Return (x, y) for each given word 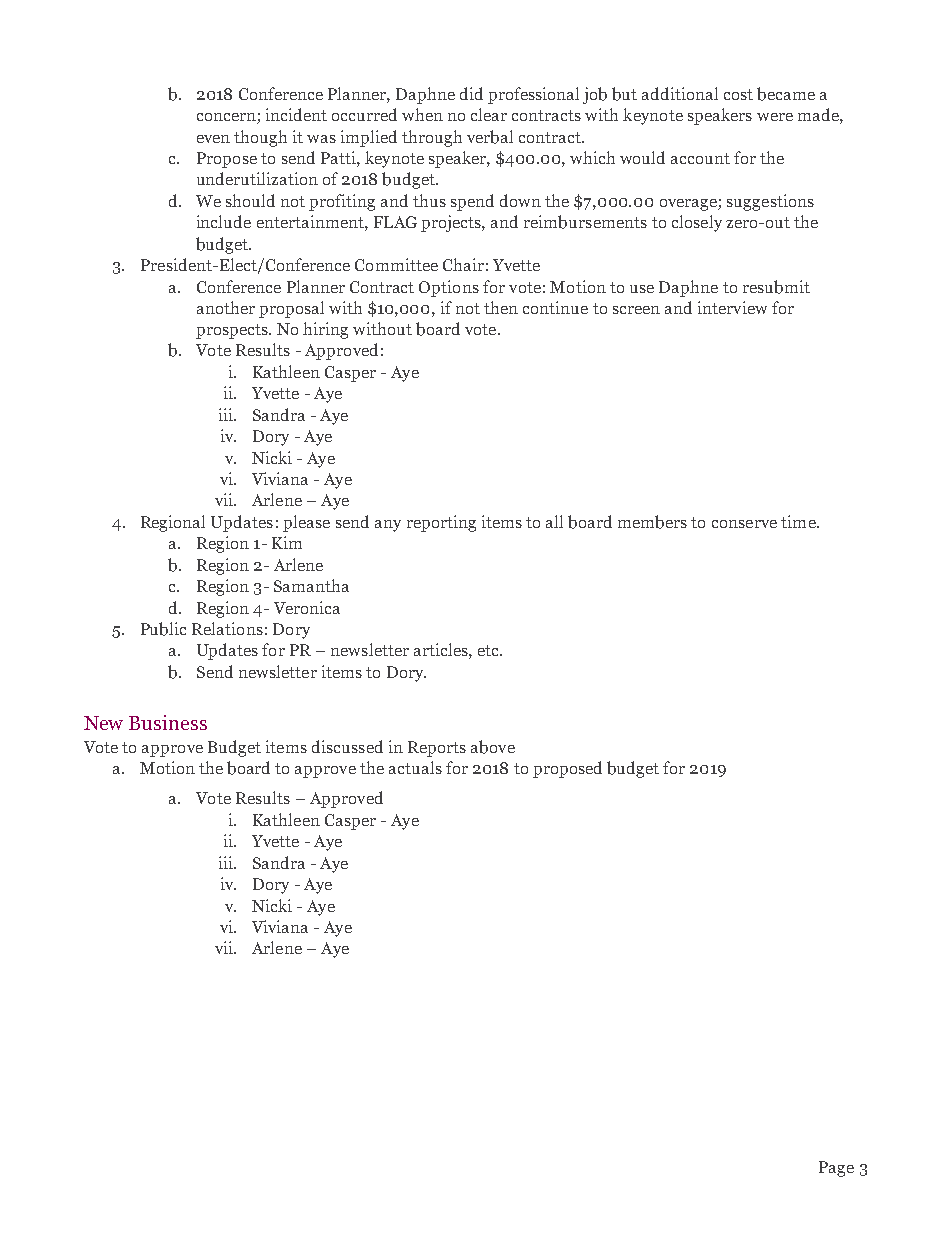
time (799, 521)
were (775, 117)
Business (168, 722)
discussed (347, 746)
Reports (437, 749)
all (554, 521)
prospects (233, 331)
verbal (490, 137)
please (306, 523)
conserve (744, 524)
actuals (415, 767)
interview (732, 307)
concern (227, 118)
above (493, 747)
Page (836, 1169)
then (501, 307)
